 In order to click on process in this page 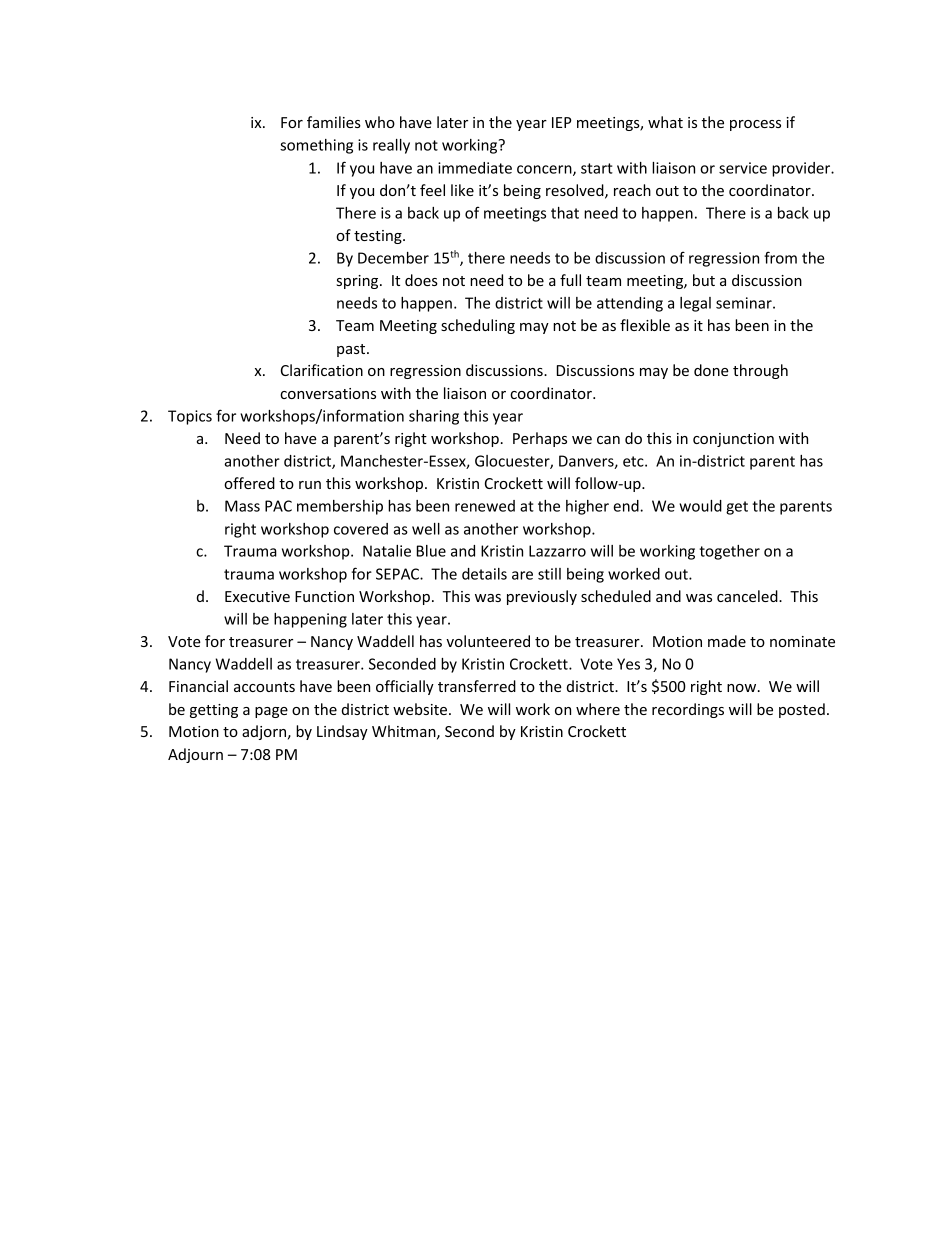, I will do `click(755, 125)`.
